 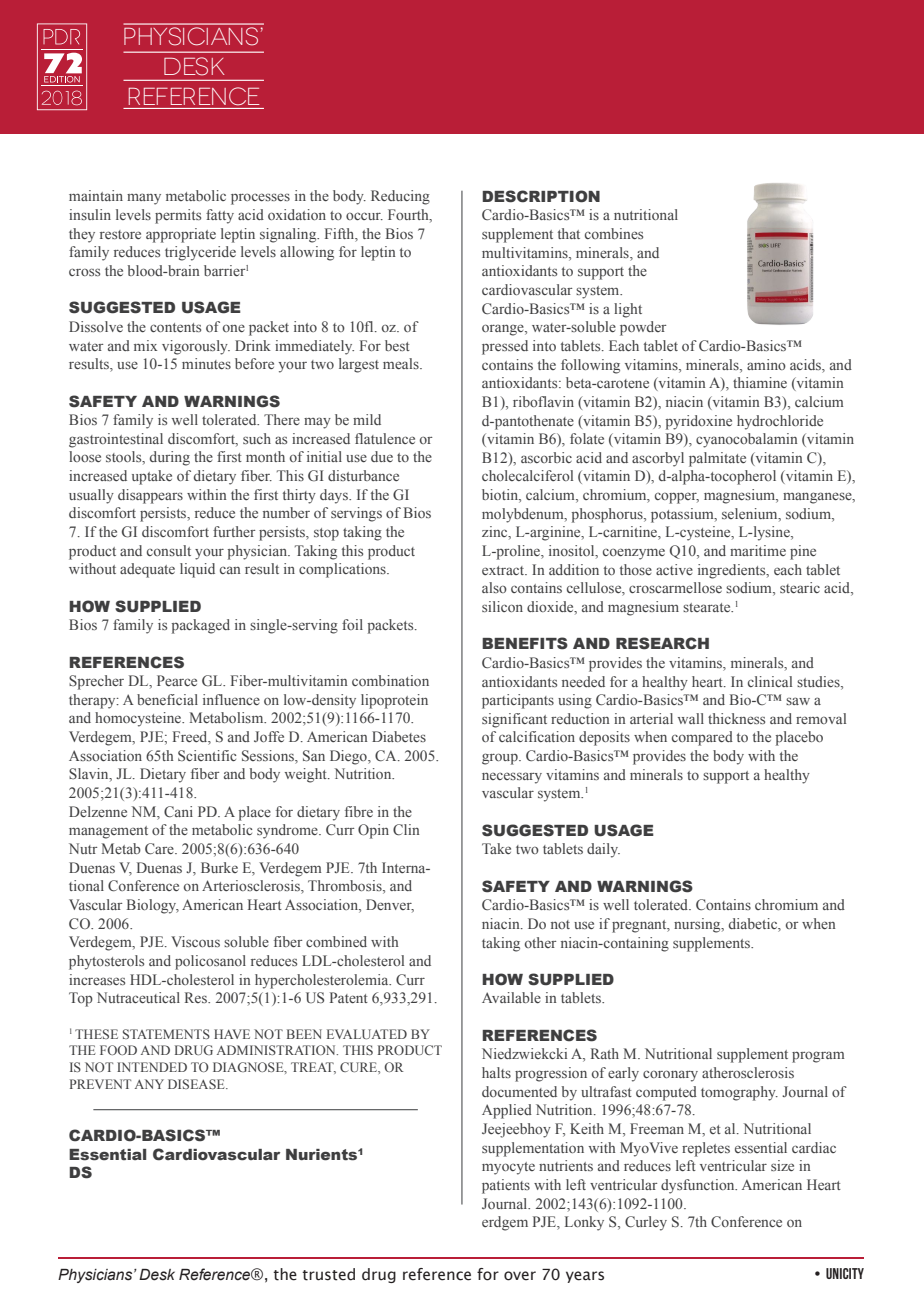 I want to click on other, so click(x=540, y=942).
